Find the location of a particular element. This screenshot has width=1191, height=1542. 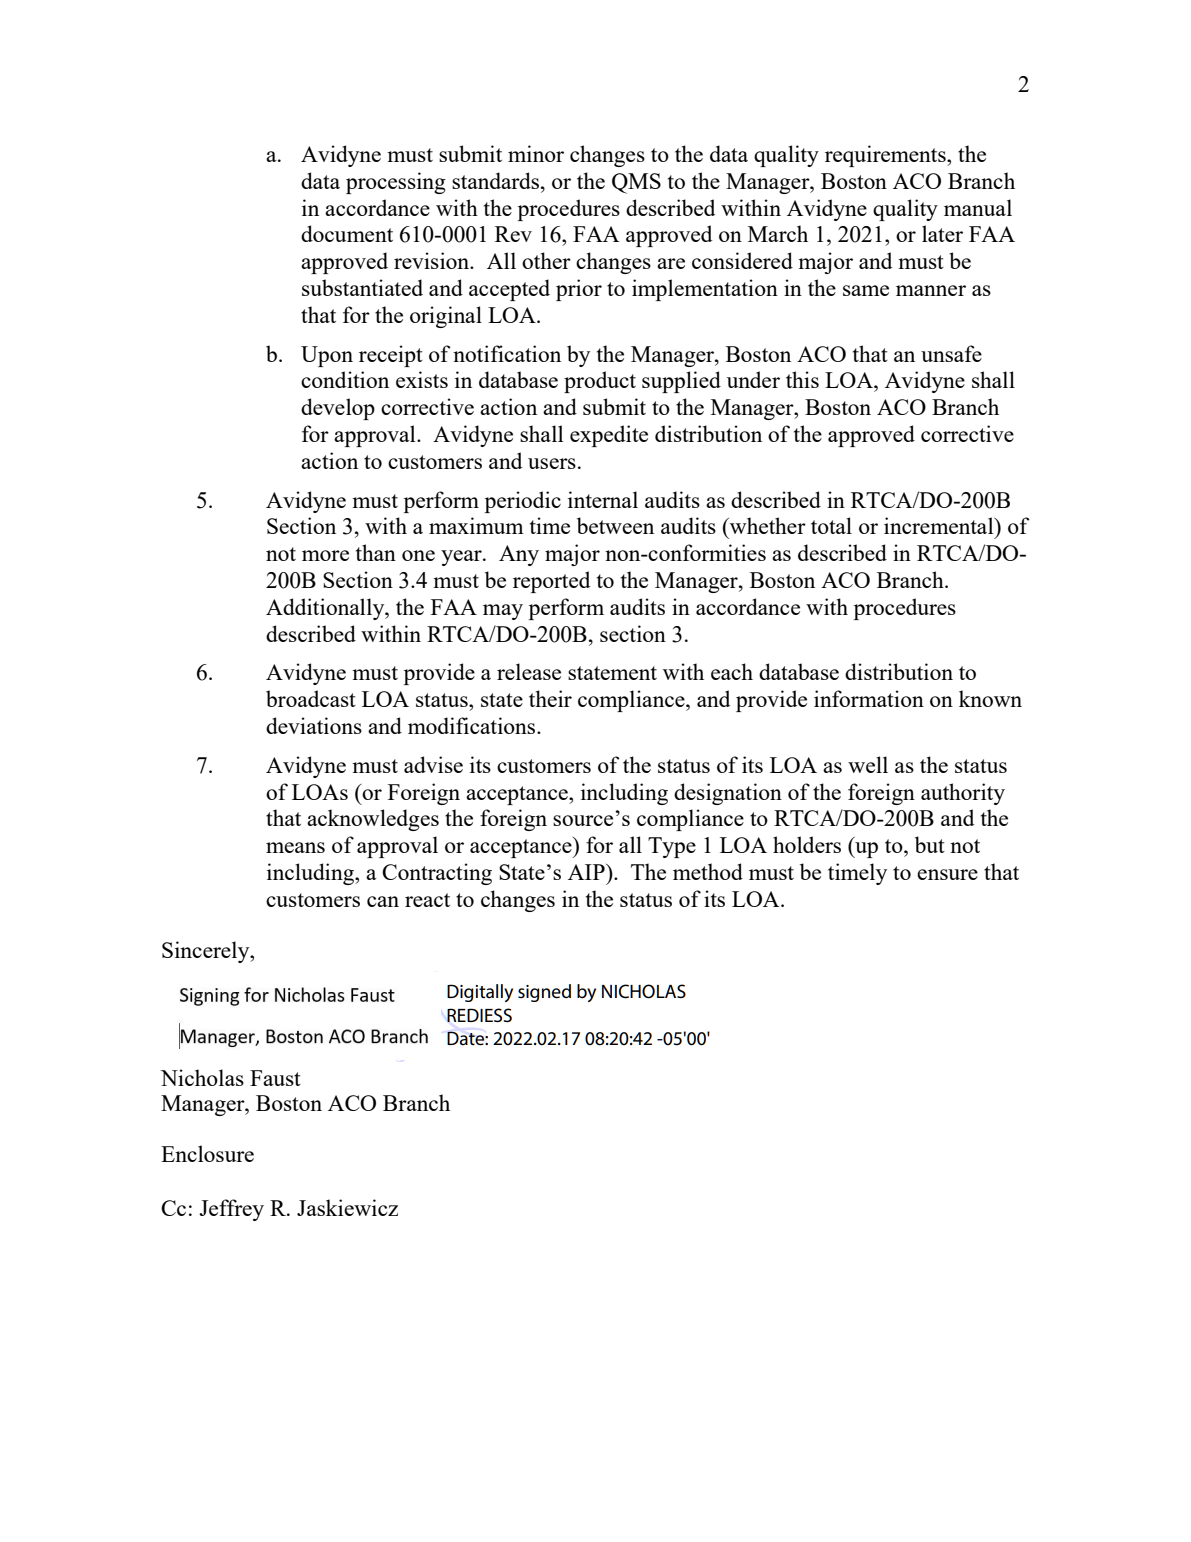

minor is located at coordinates (536, 153).
